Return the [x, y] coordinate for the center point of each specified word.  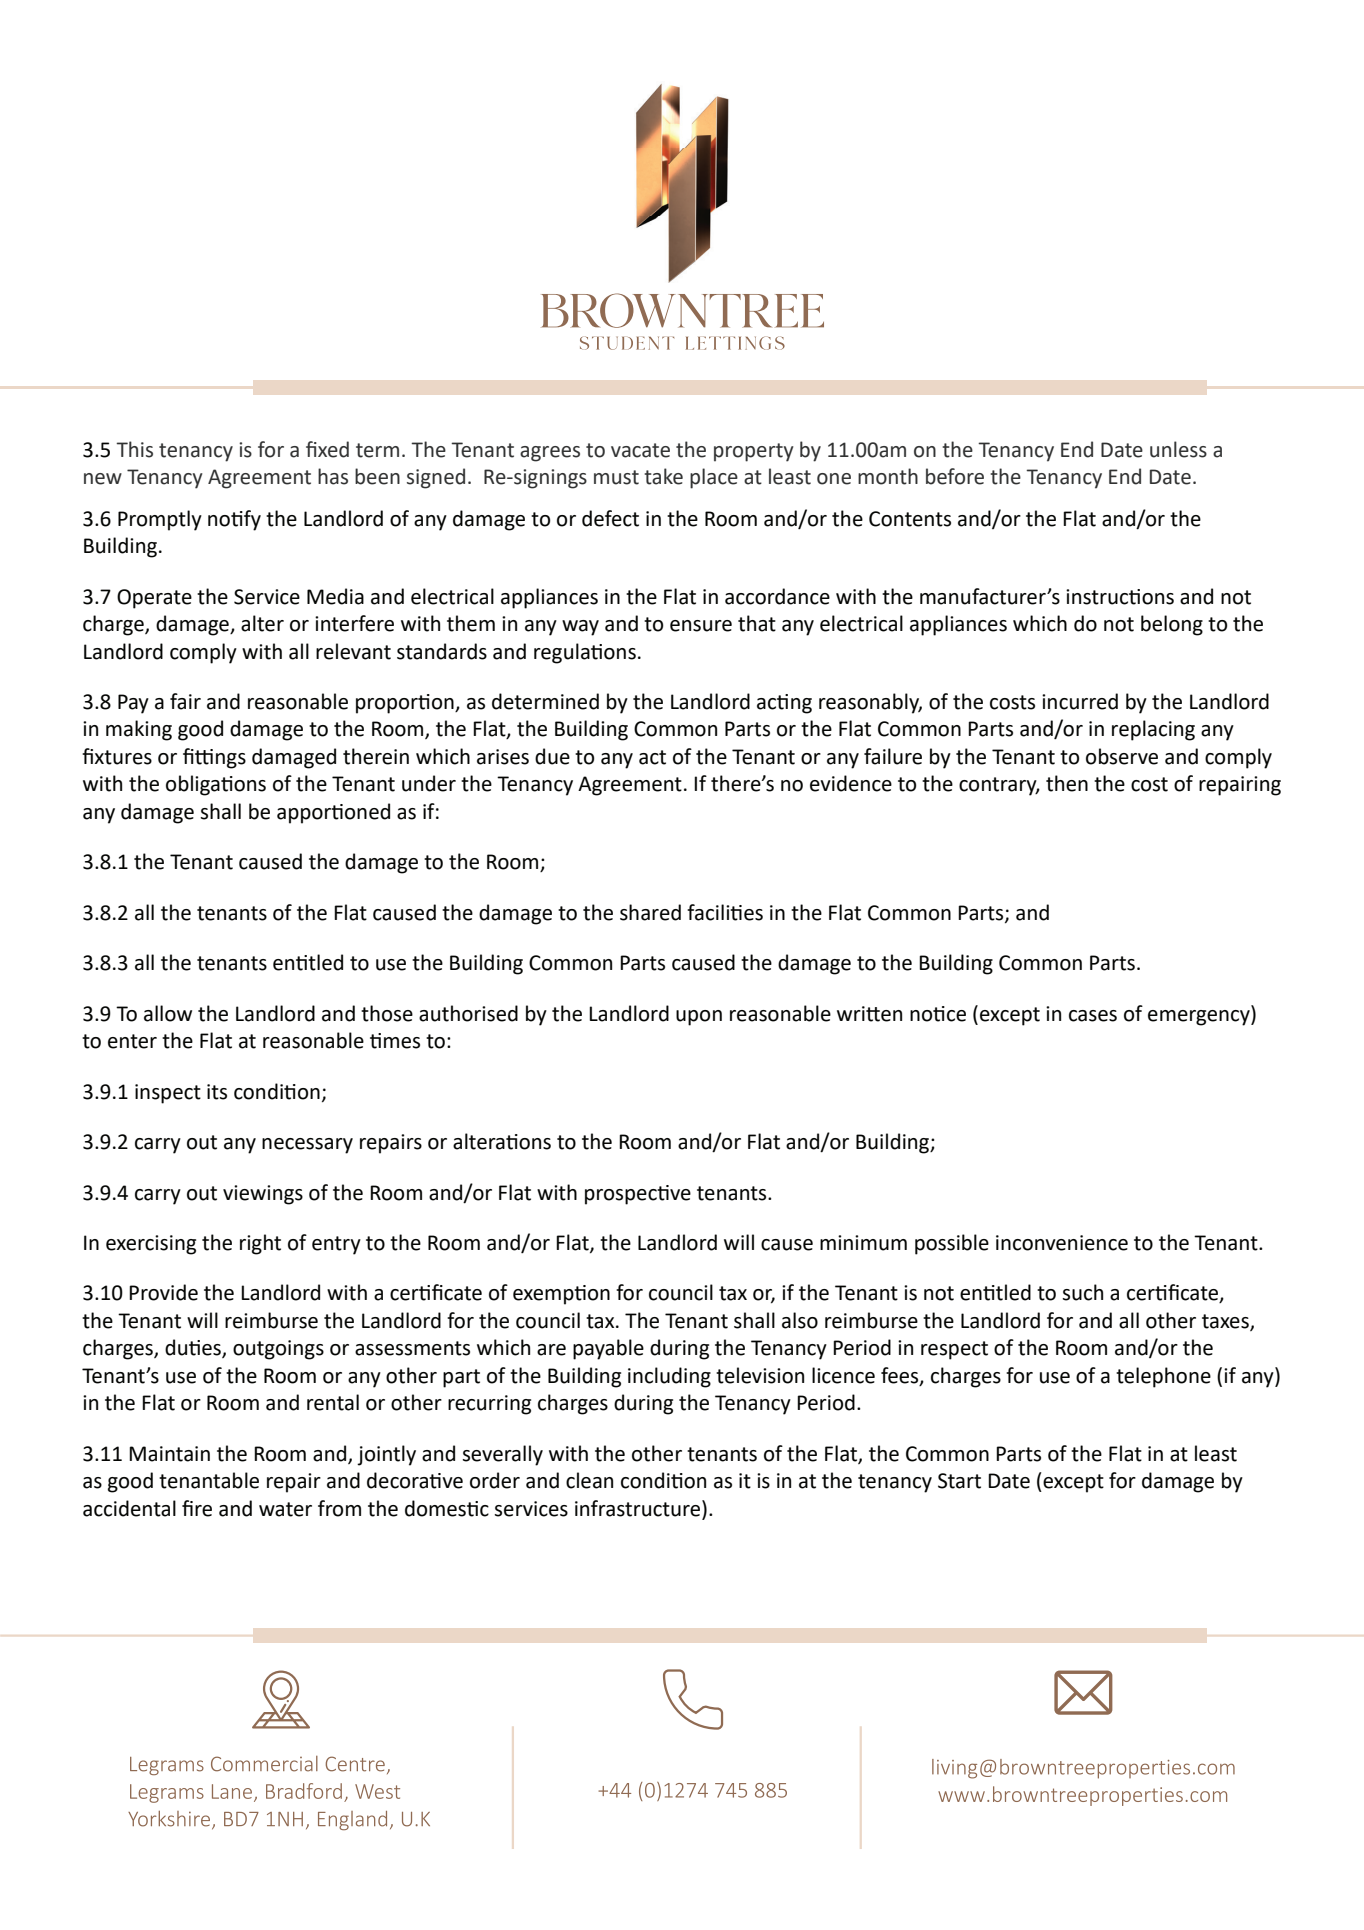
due [552, 756]
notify [234, 520]
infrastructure [639, 1509]
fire [197, 1508]
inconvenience [1062, 1243]
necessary [307, 1146]
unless [1178, 449]
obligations [216, 785]
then [1067, 783]
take [663, 476]
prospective [638, 1195]
